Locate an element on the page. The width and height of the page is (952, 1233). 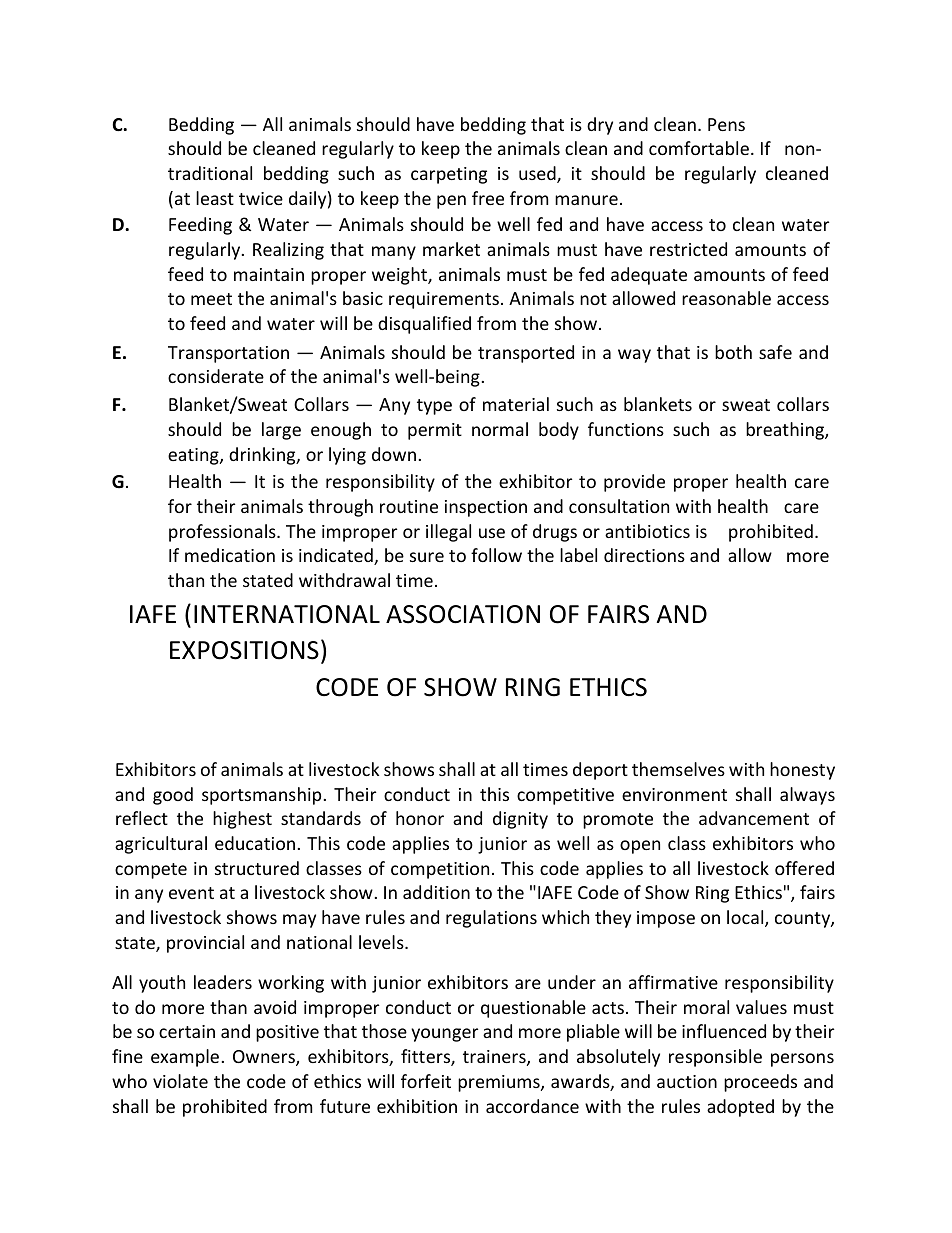
ASSOCIATION is located at coordinates (463, 614).
